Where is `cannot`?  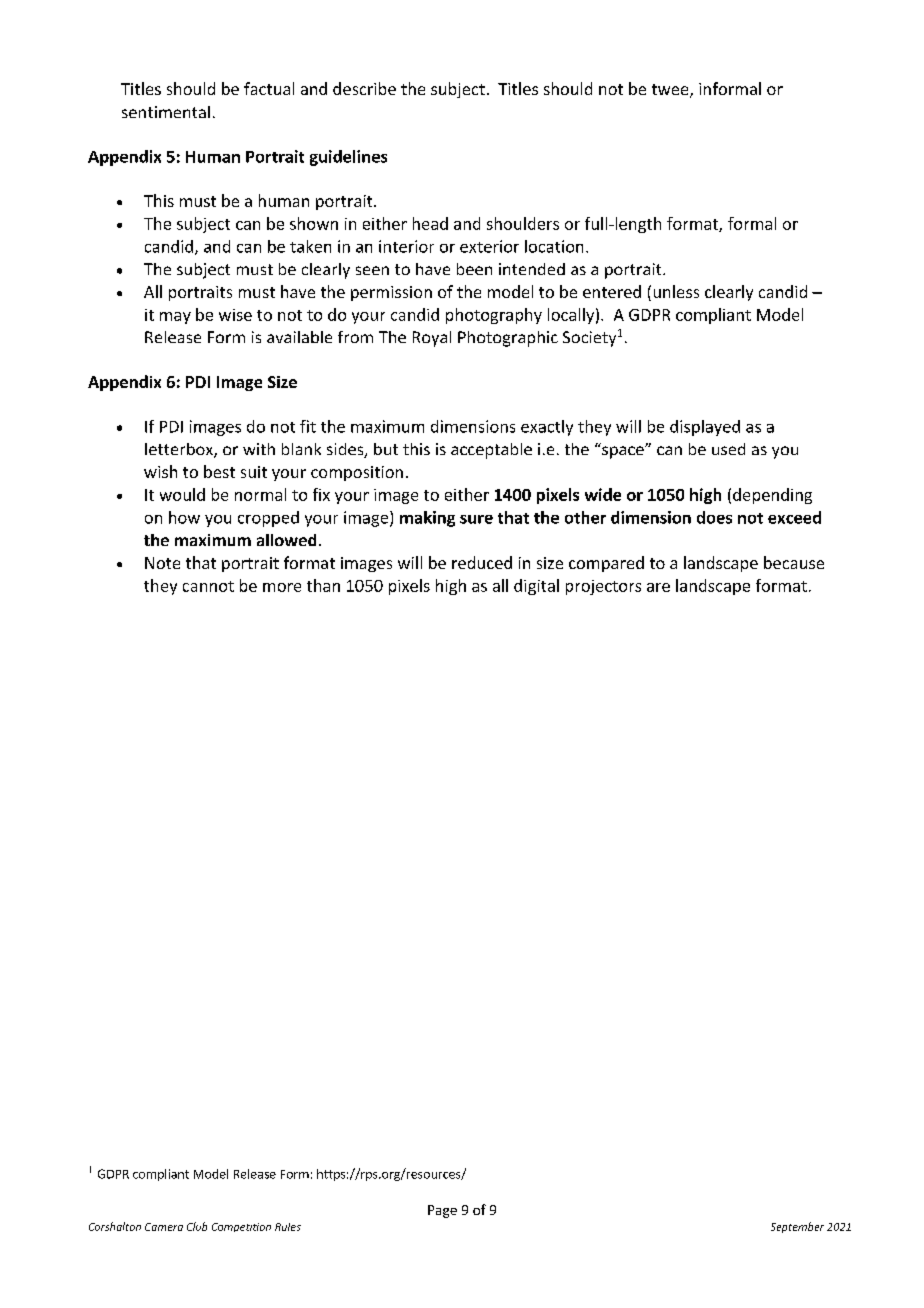
cannot is located at coordinates (208, 586).
